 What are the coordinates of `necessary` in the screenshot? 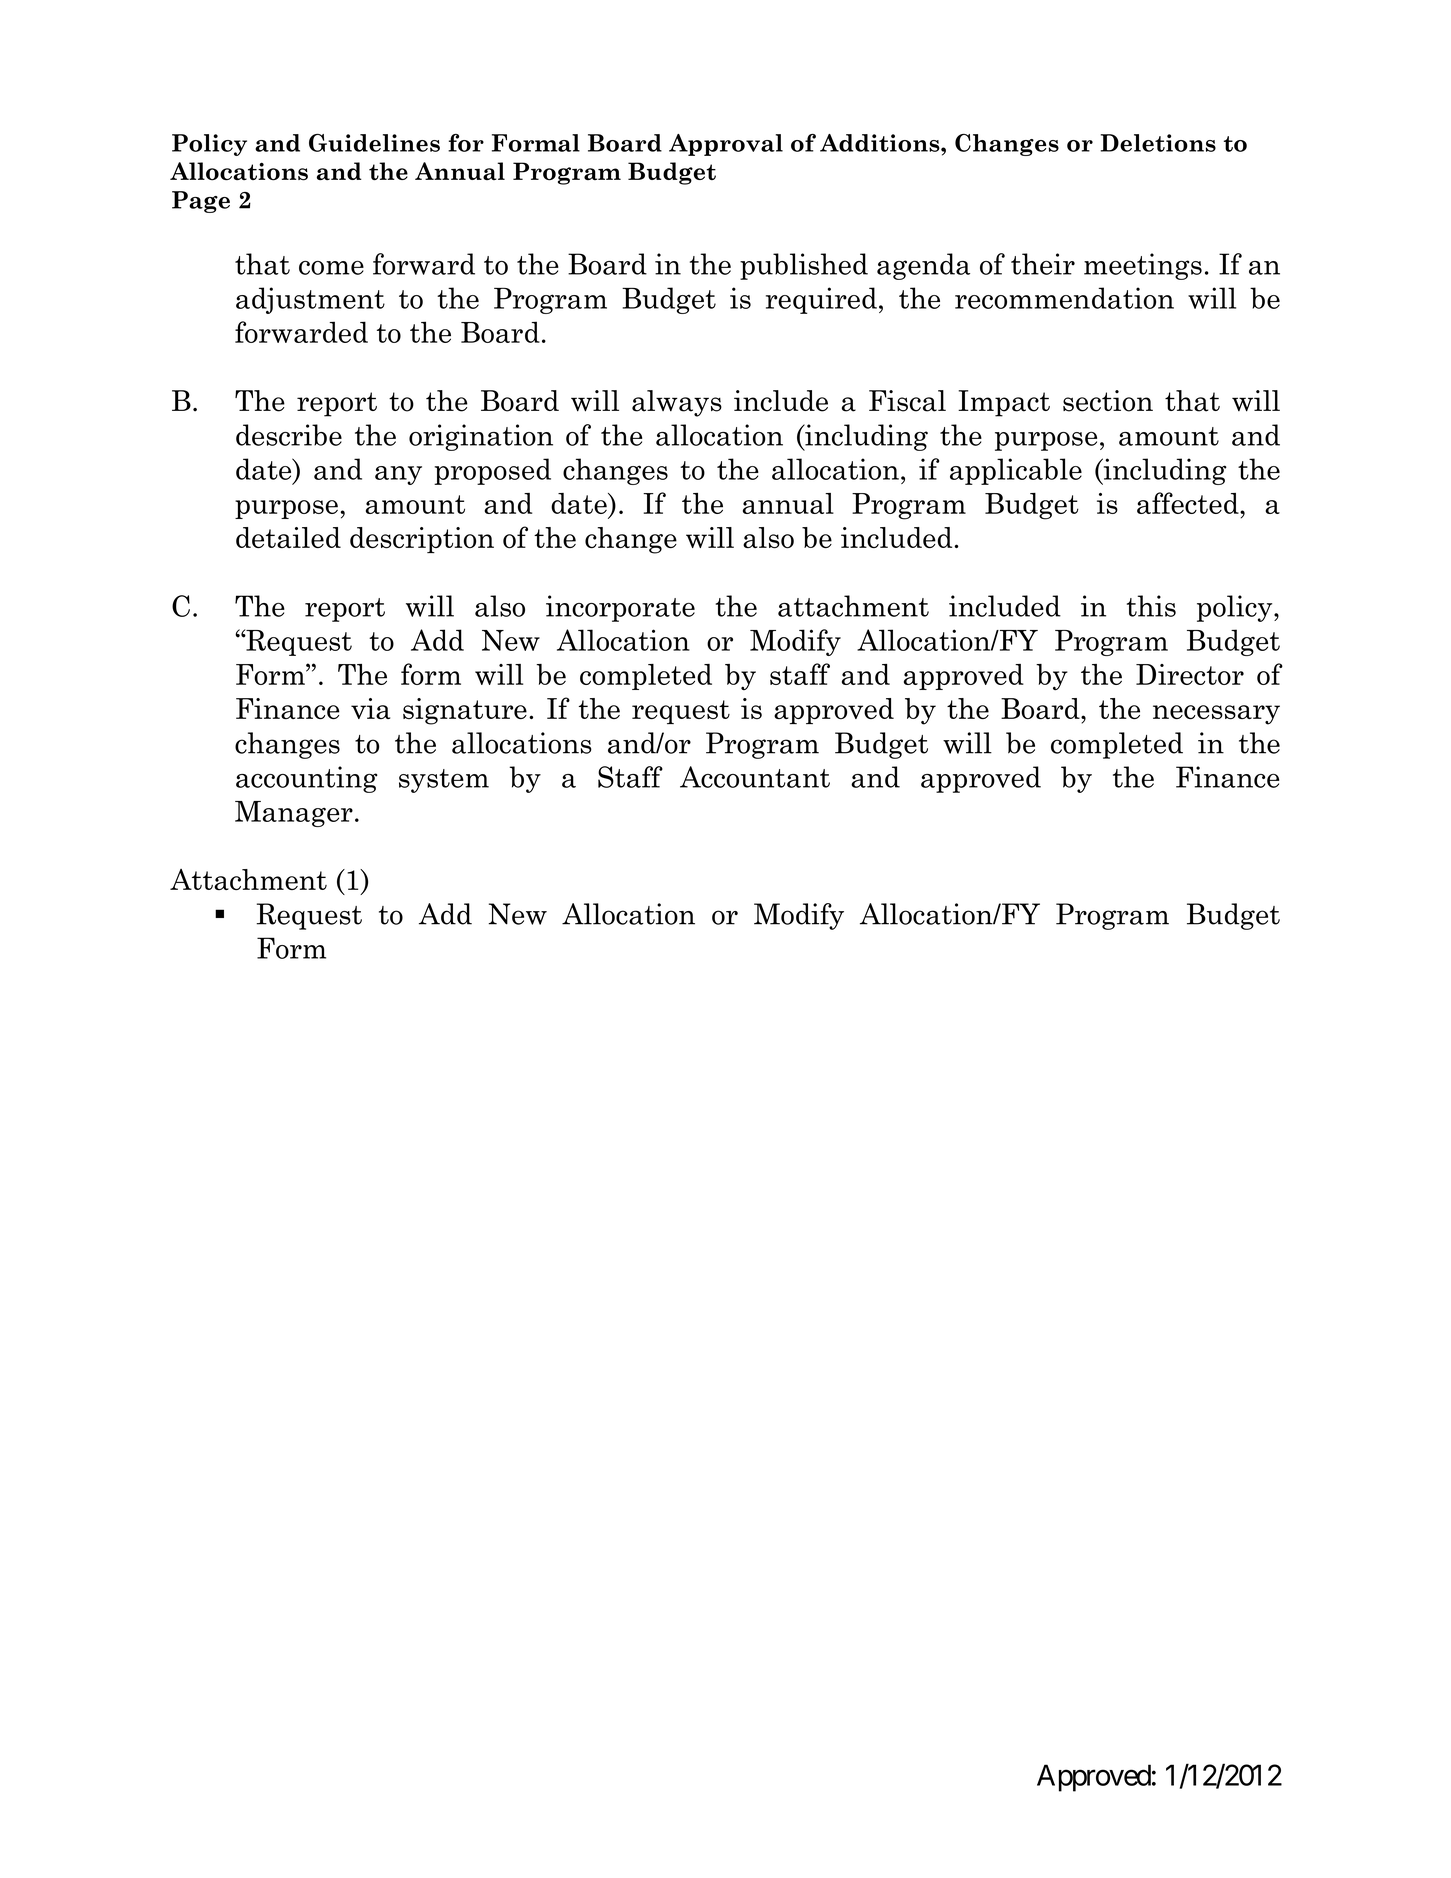 It's located at (1216, 715).
